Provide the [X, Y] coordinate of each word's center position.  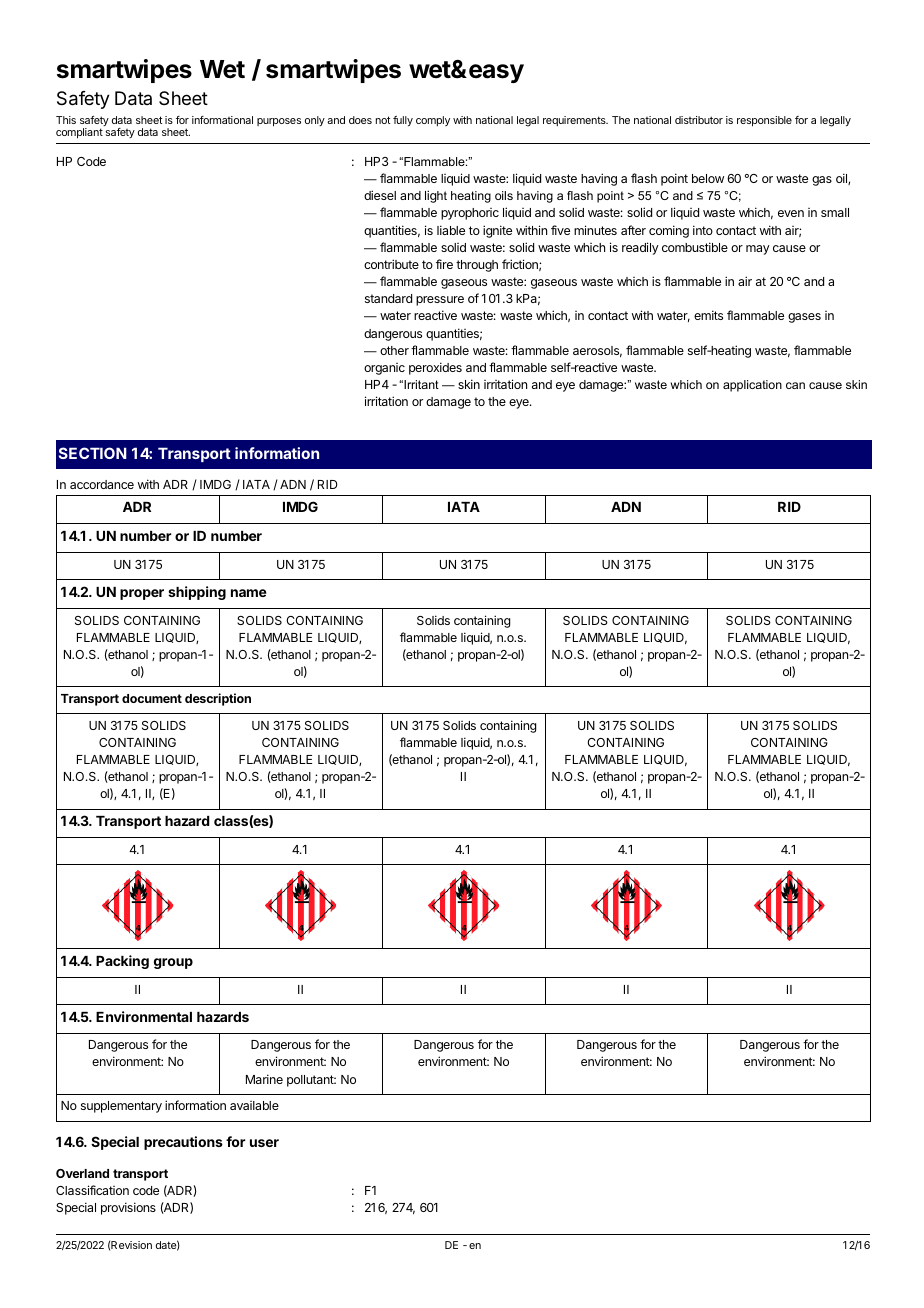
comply [433, 121]
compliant [79, 133]
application [752, 386]
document [152, 698]
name [249, 593]
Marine [264, 1079]
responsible [764, 121]
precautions [183, 1143]
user [264, 1143]
